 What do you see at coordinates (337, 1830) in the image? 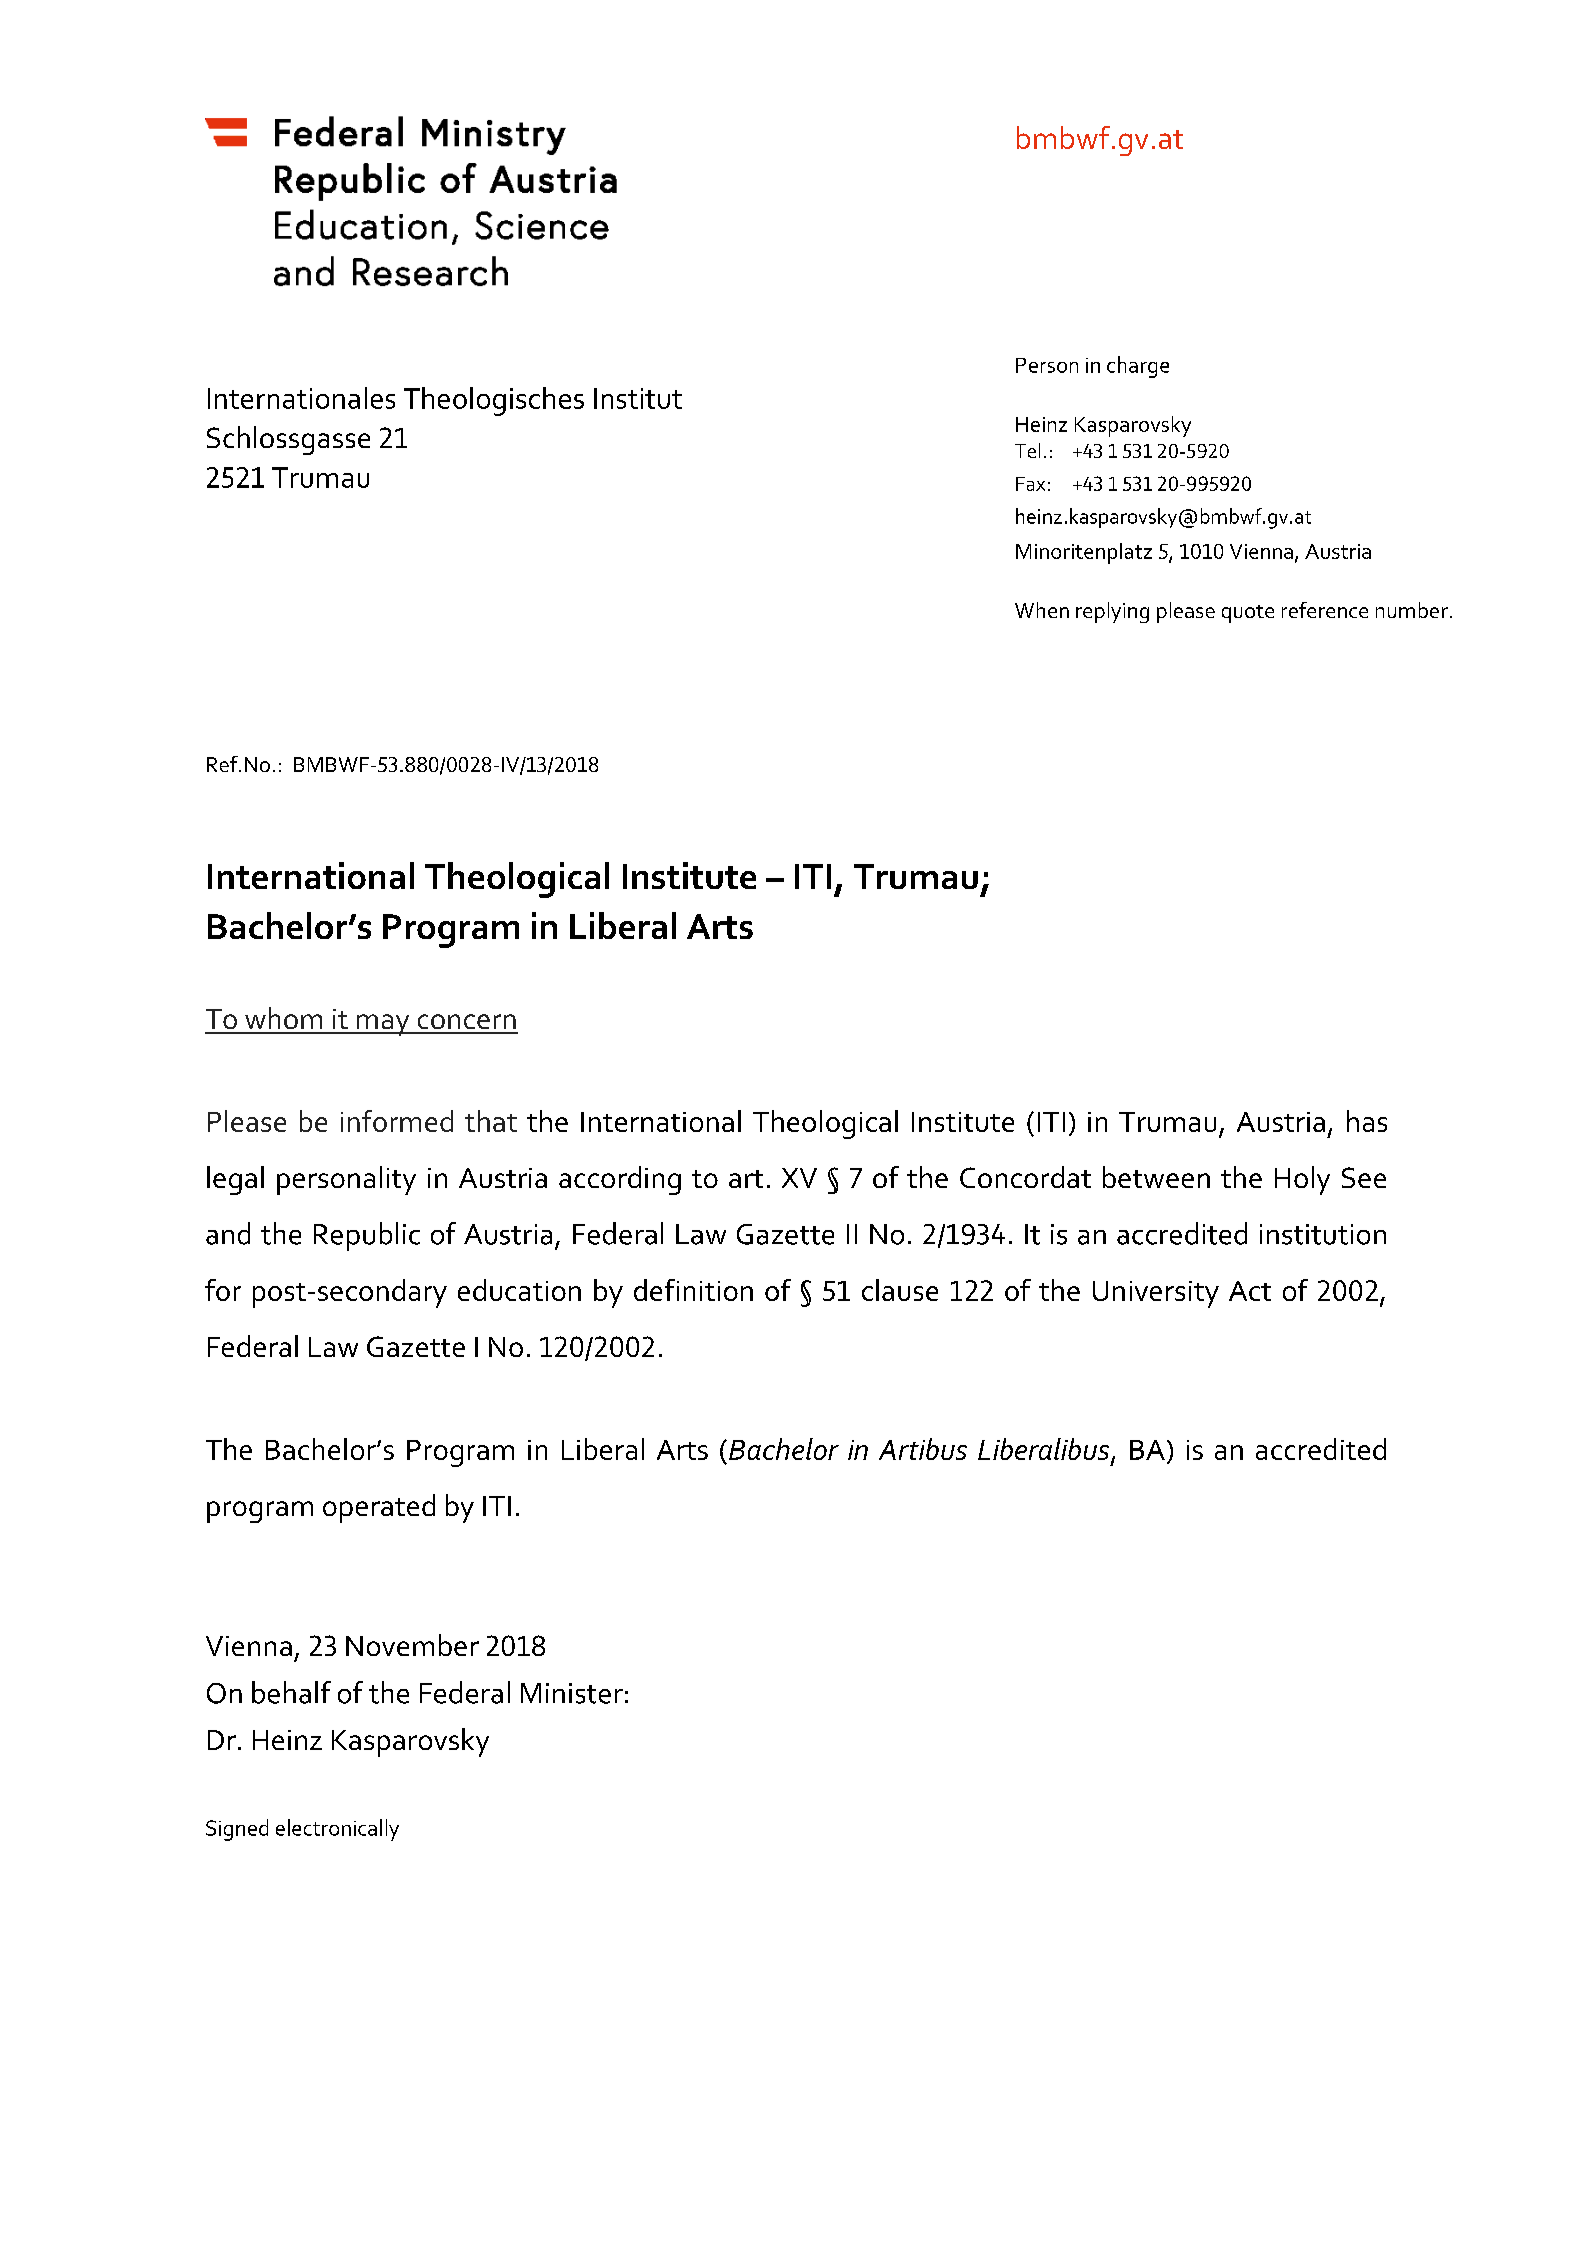
I see `electronically` at bounding box center [337, 1830].
